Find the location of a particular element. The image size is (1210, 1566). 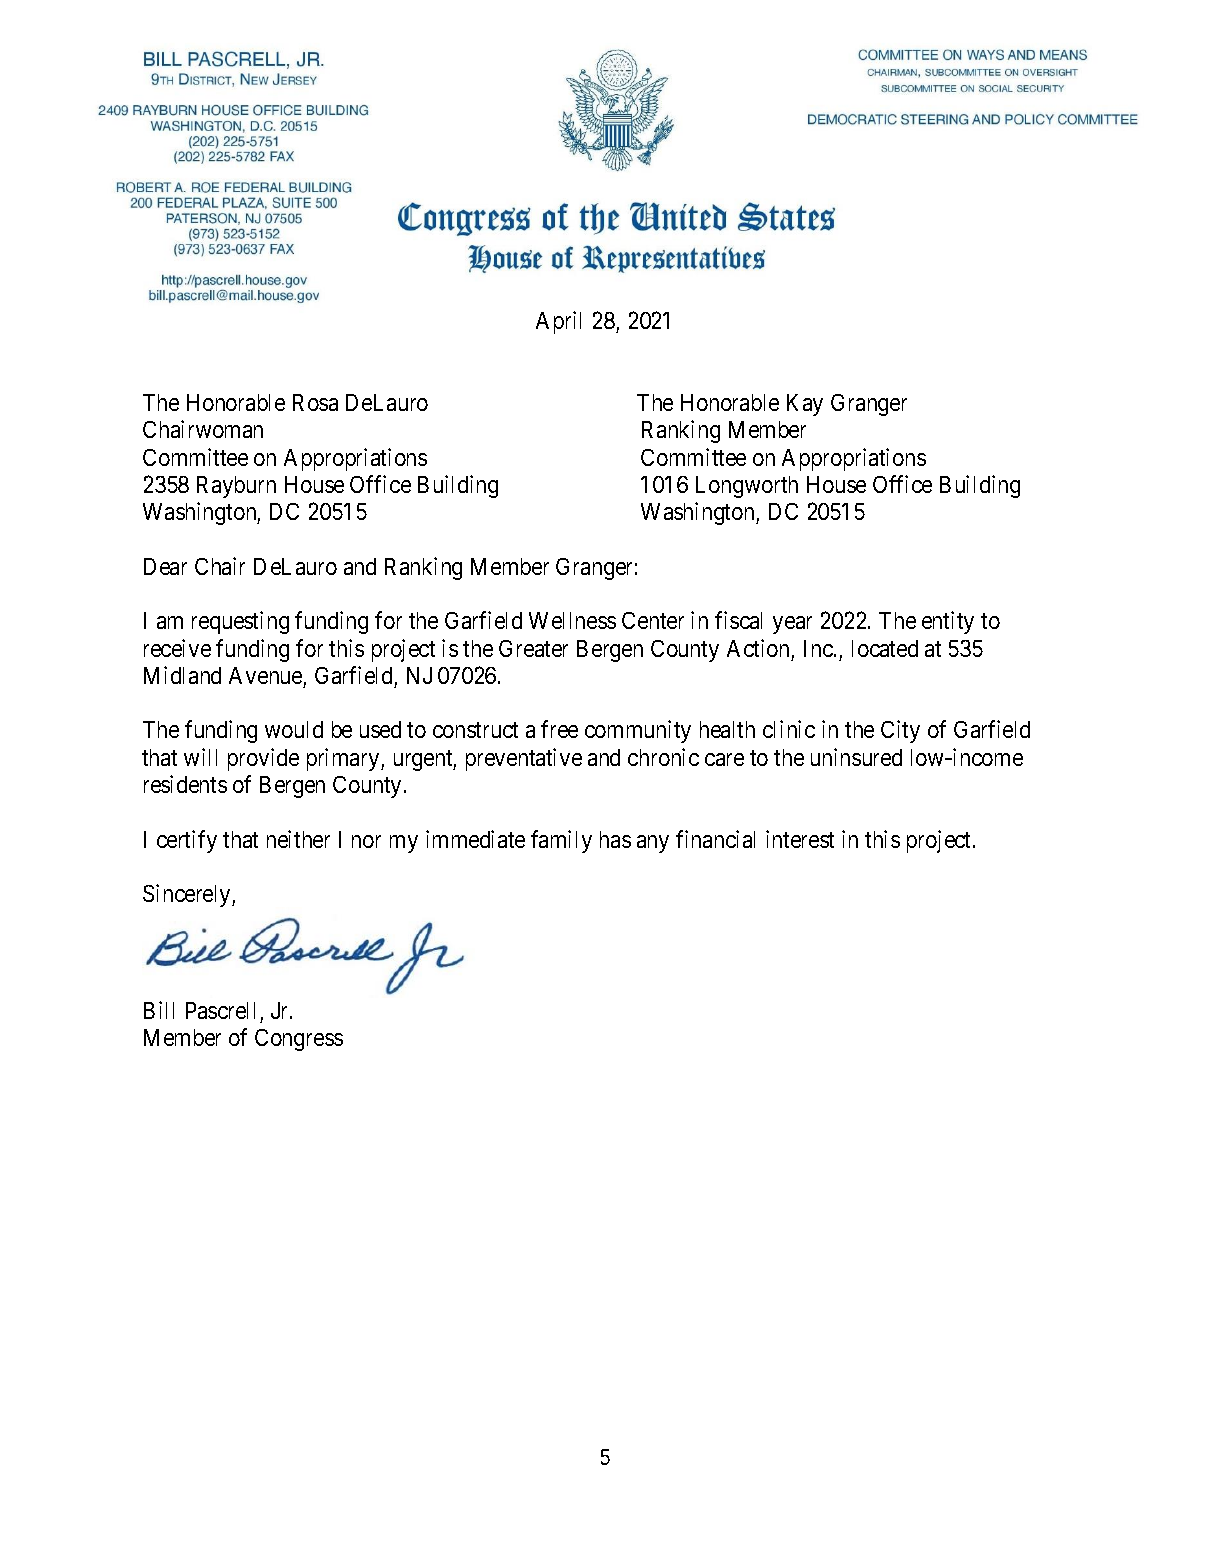

year is located at coordinates (792, 625).
